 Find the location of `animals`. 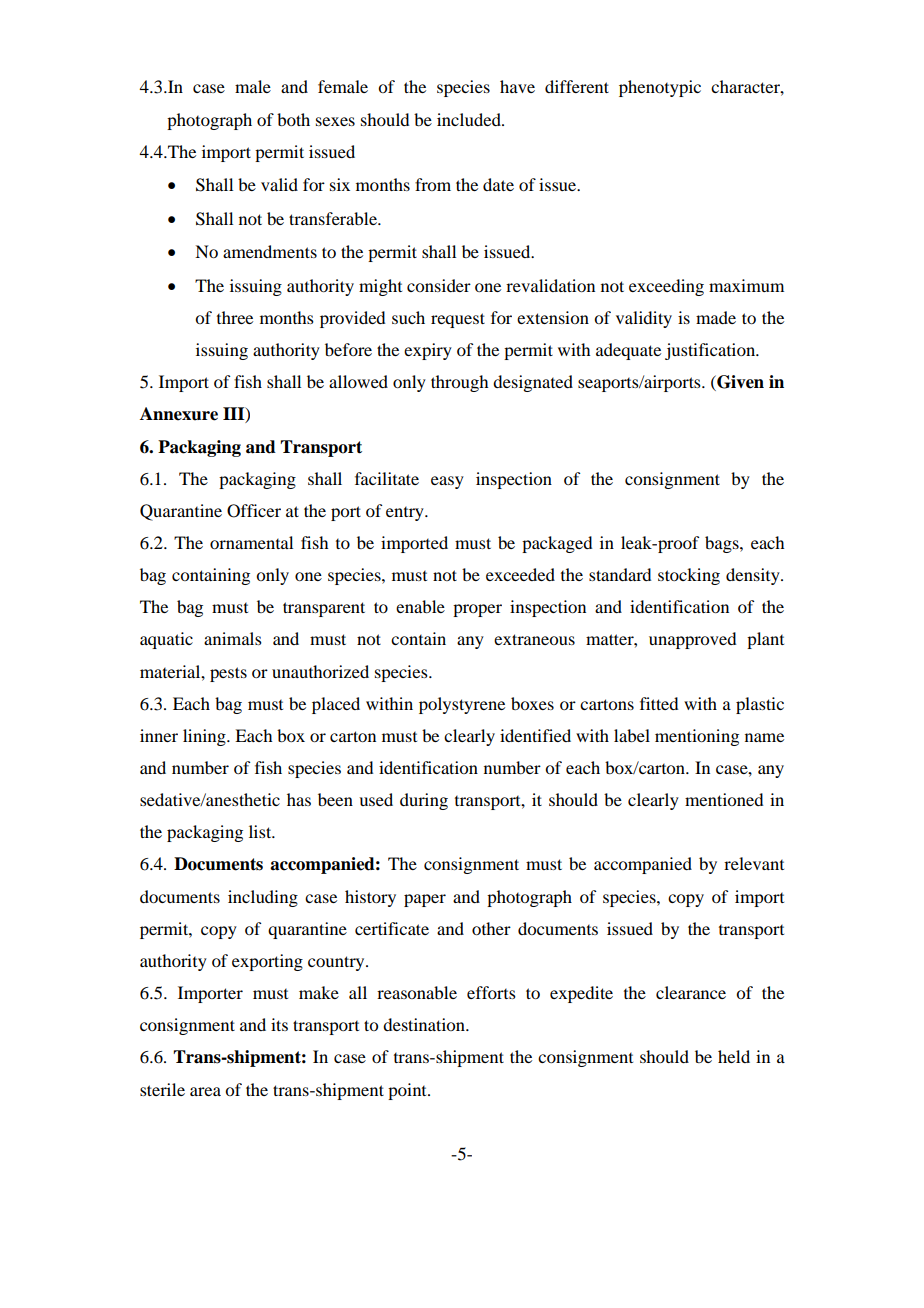

animals is located at coordinates (233, 638).
